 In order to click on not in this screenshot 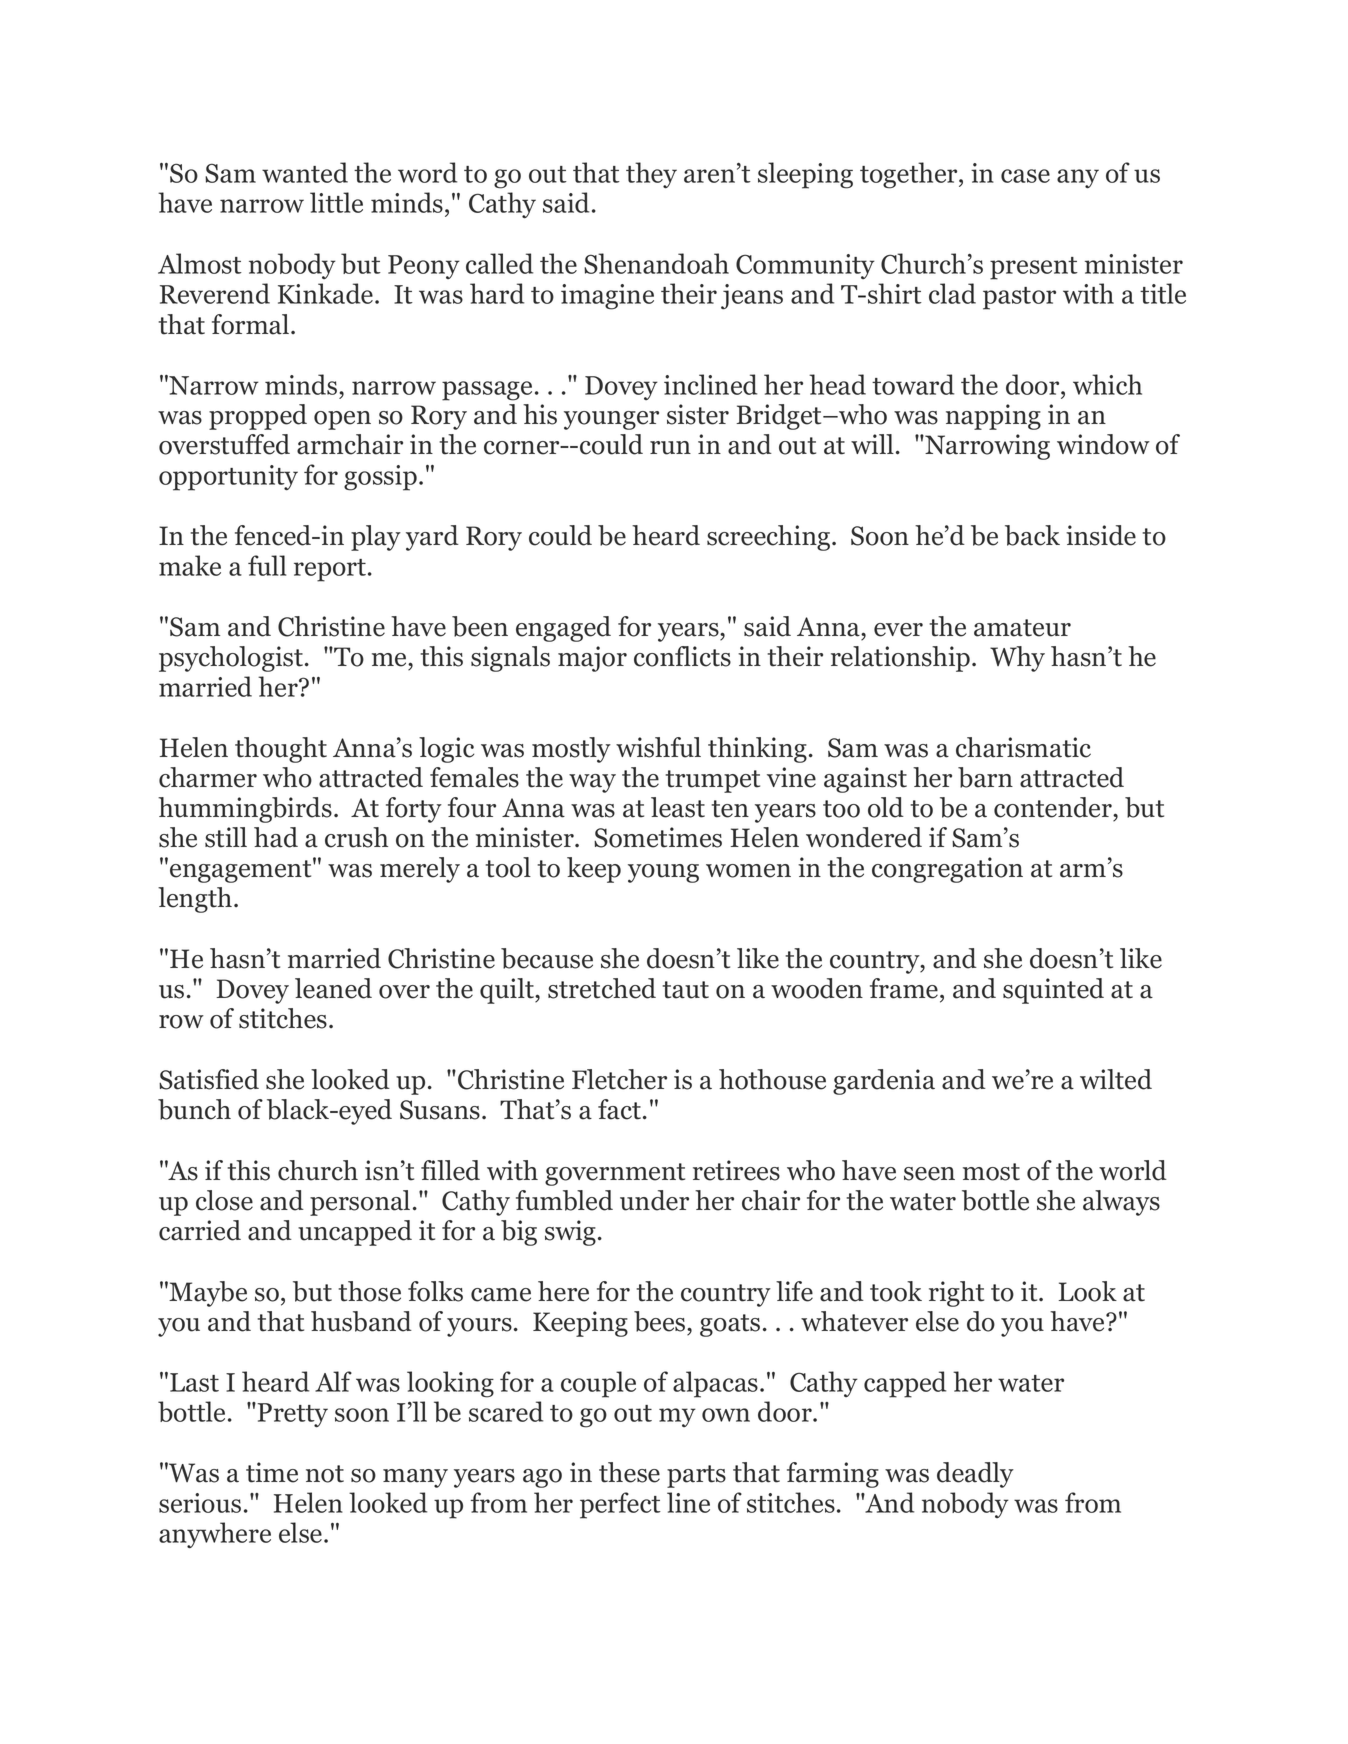, I will do `click(325, 1474)`.
